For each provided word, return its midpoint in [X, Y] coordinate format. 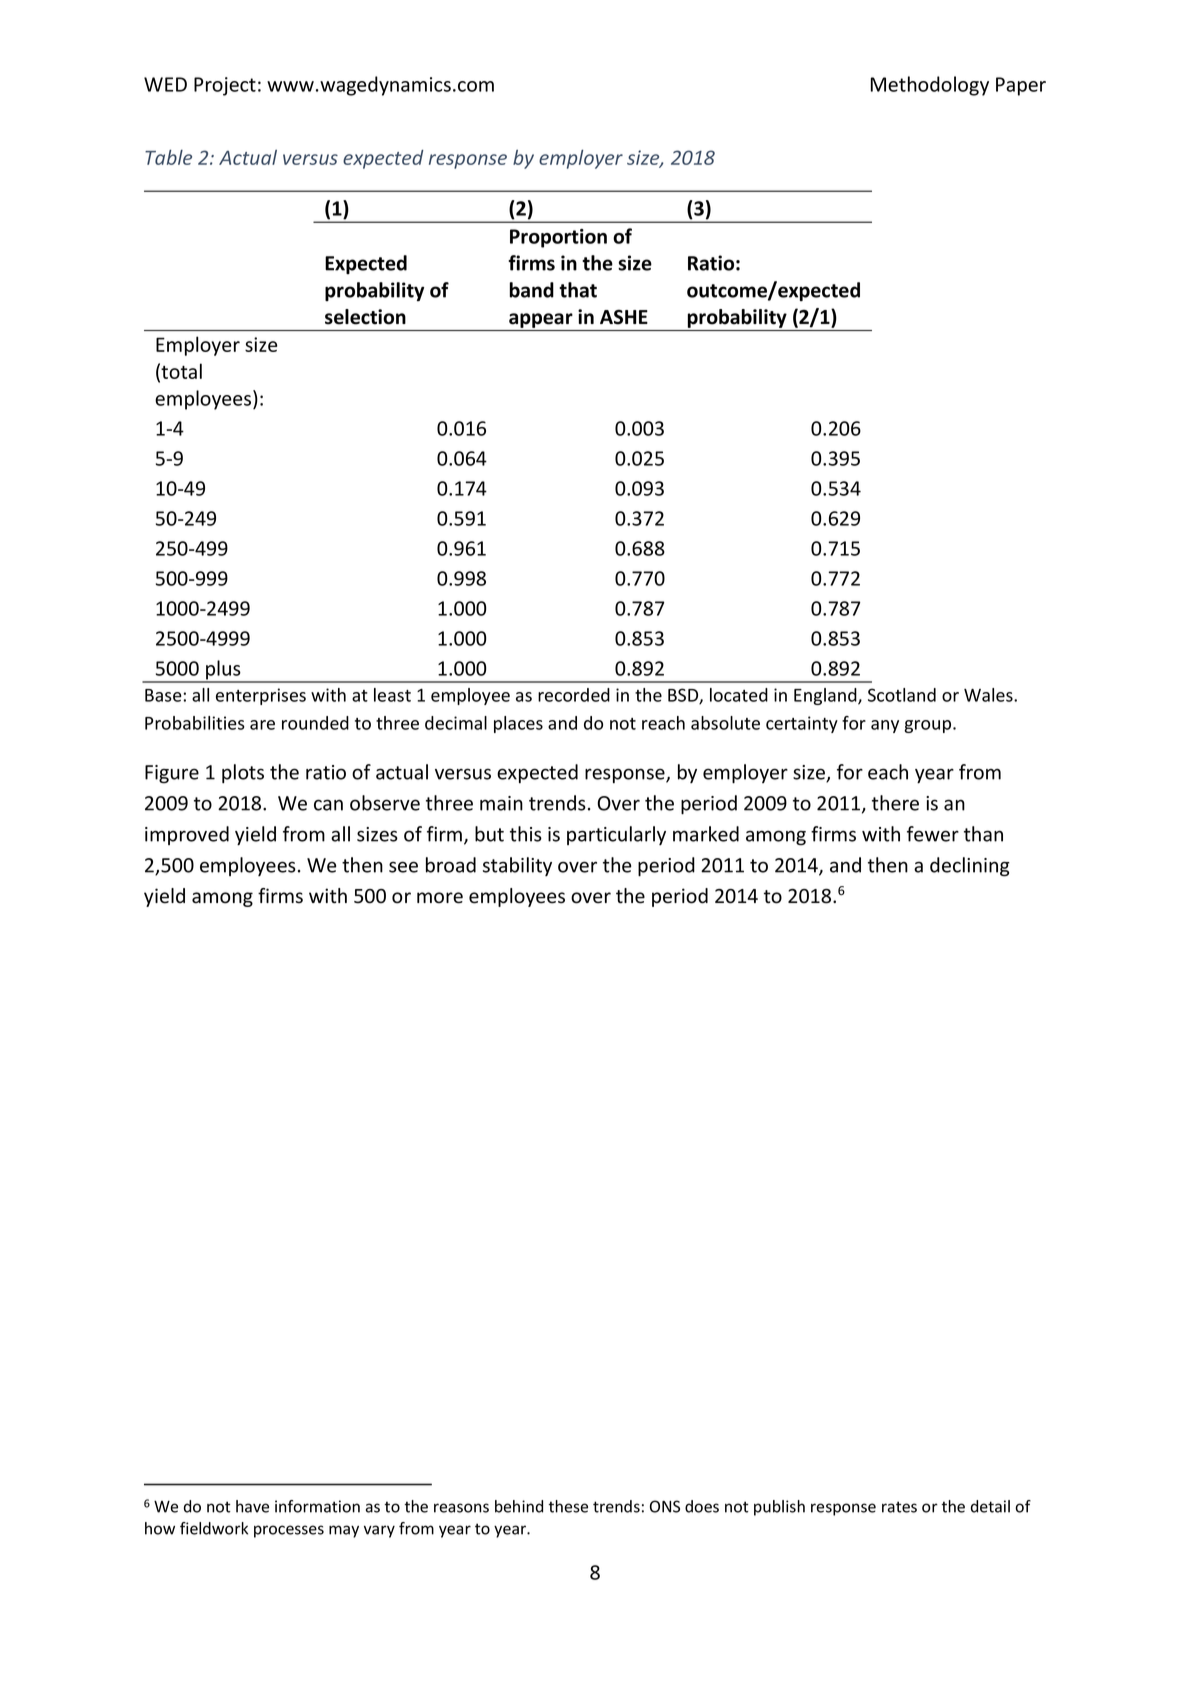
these [568, 1506]
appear [541, 320]
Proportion [558, 238]
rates [899, 1507]
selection [365, 317]
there [895, 803]
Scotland [902, 695]
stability [517, 866]
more [440, 898]
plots [243, 773]
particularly [616, 835]
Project [225, 86]
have [252, 1506]
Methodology [930, 86]
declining [970, 867]
